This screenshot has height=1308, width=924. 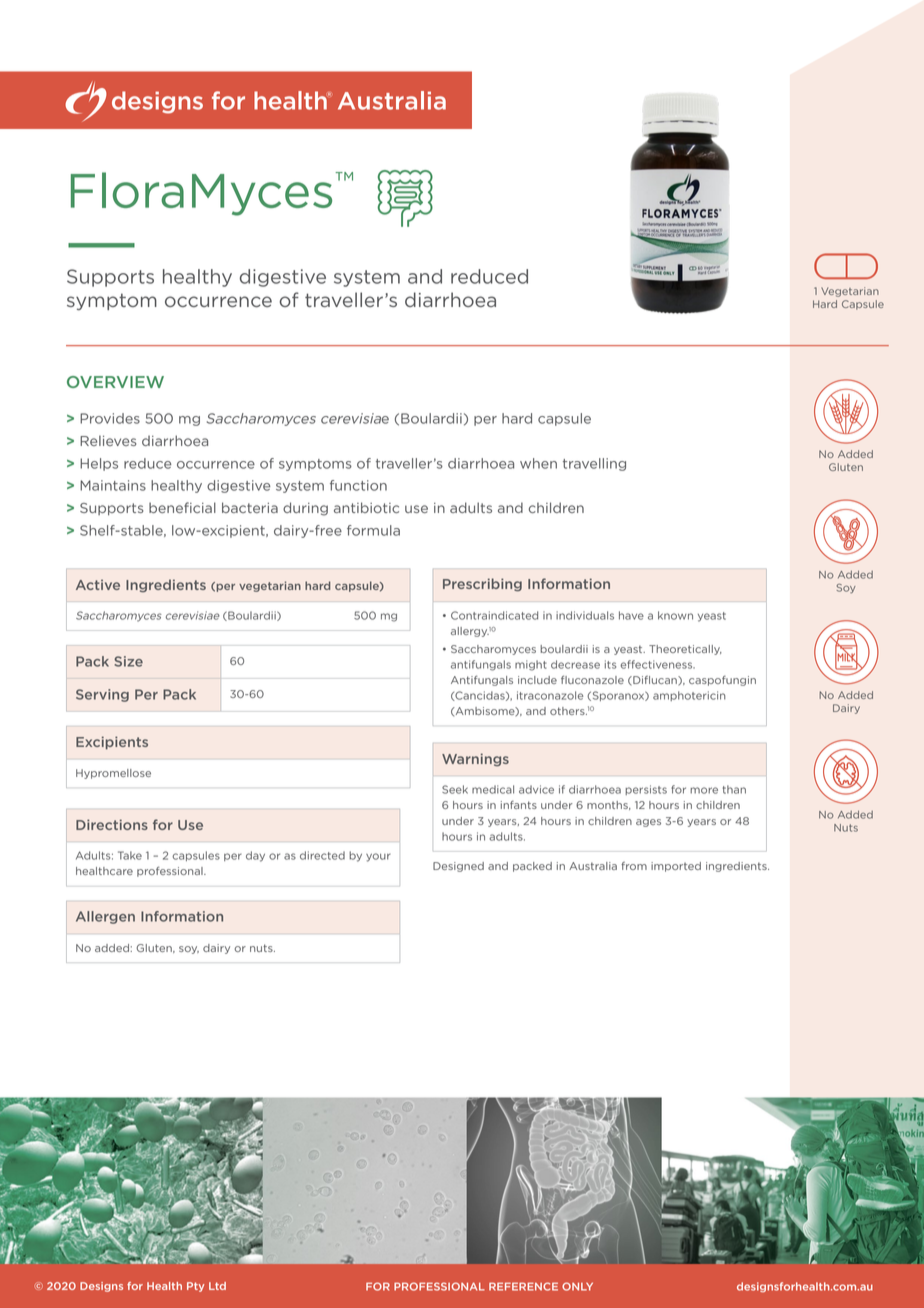 What do you see at coordinates (128, 661) in the screenshot?
I see `Size` at bounding box center [128, 661].
